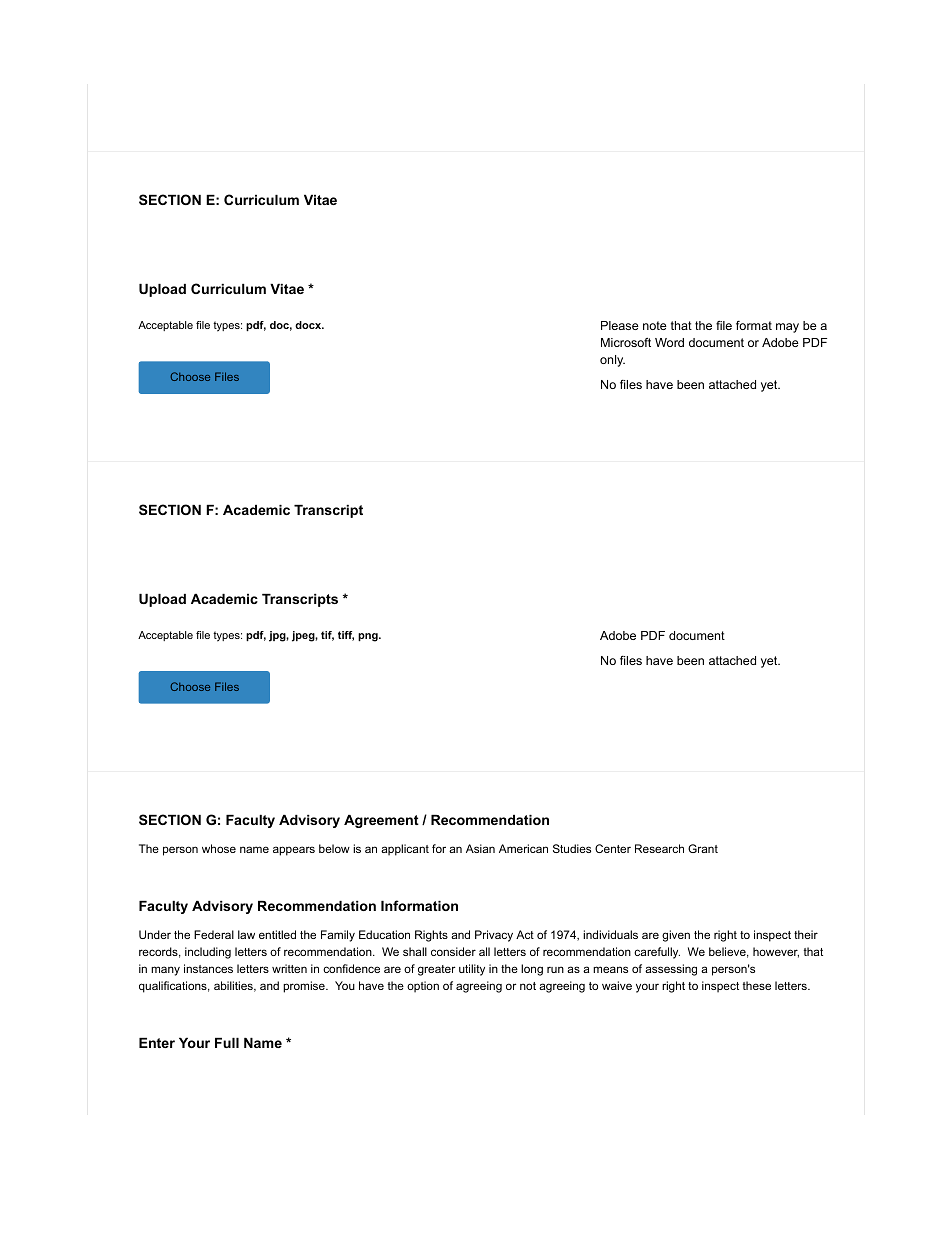  What do you see at coordinates (208, 968) in the screenshot?
I see `instances` at bounding box center [208, 968].
